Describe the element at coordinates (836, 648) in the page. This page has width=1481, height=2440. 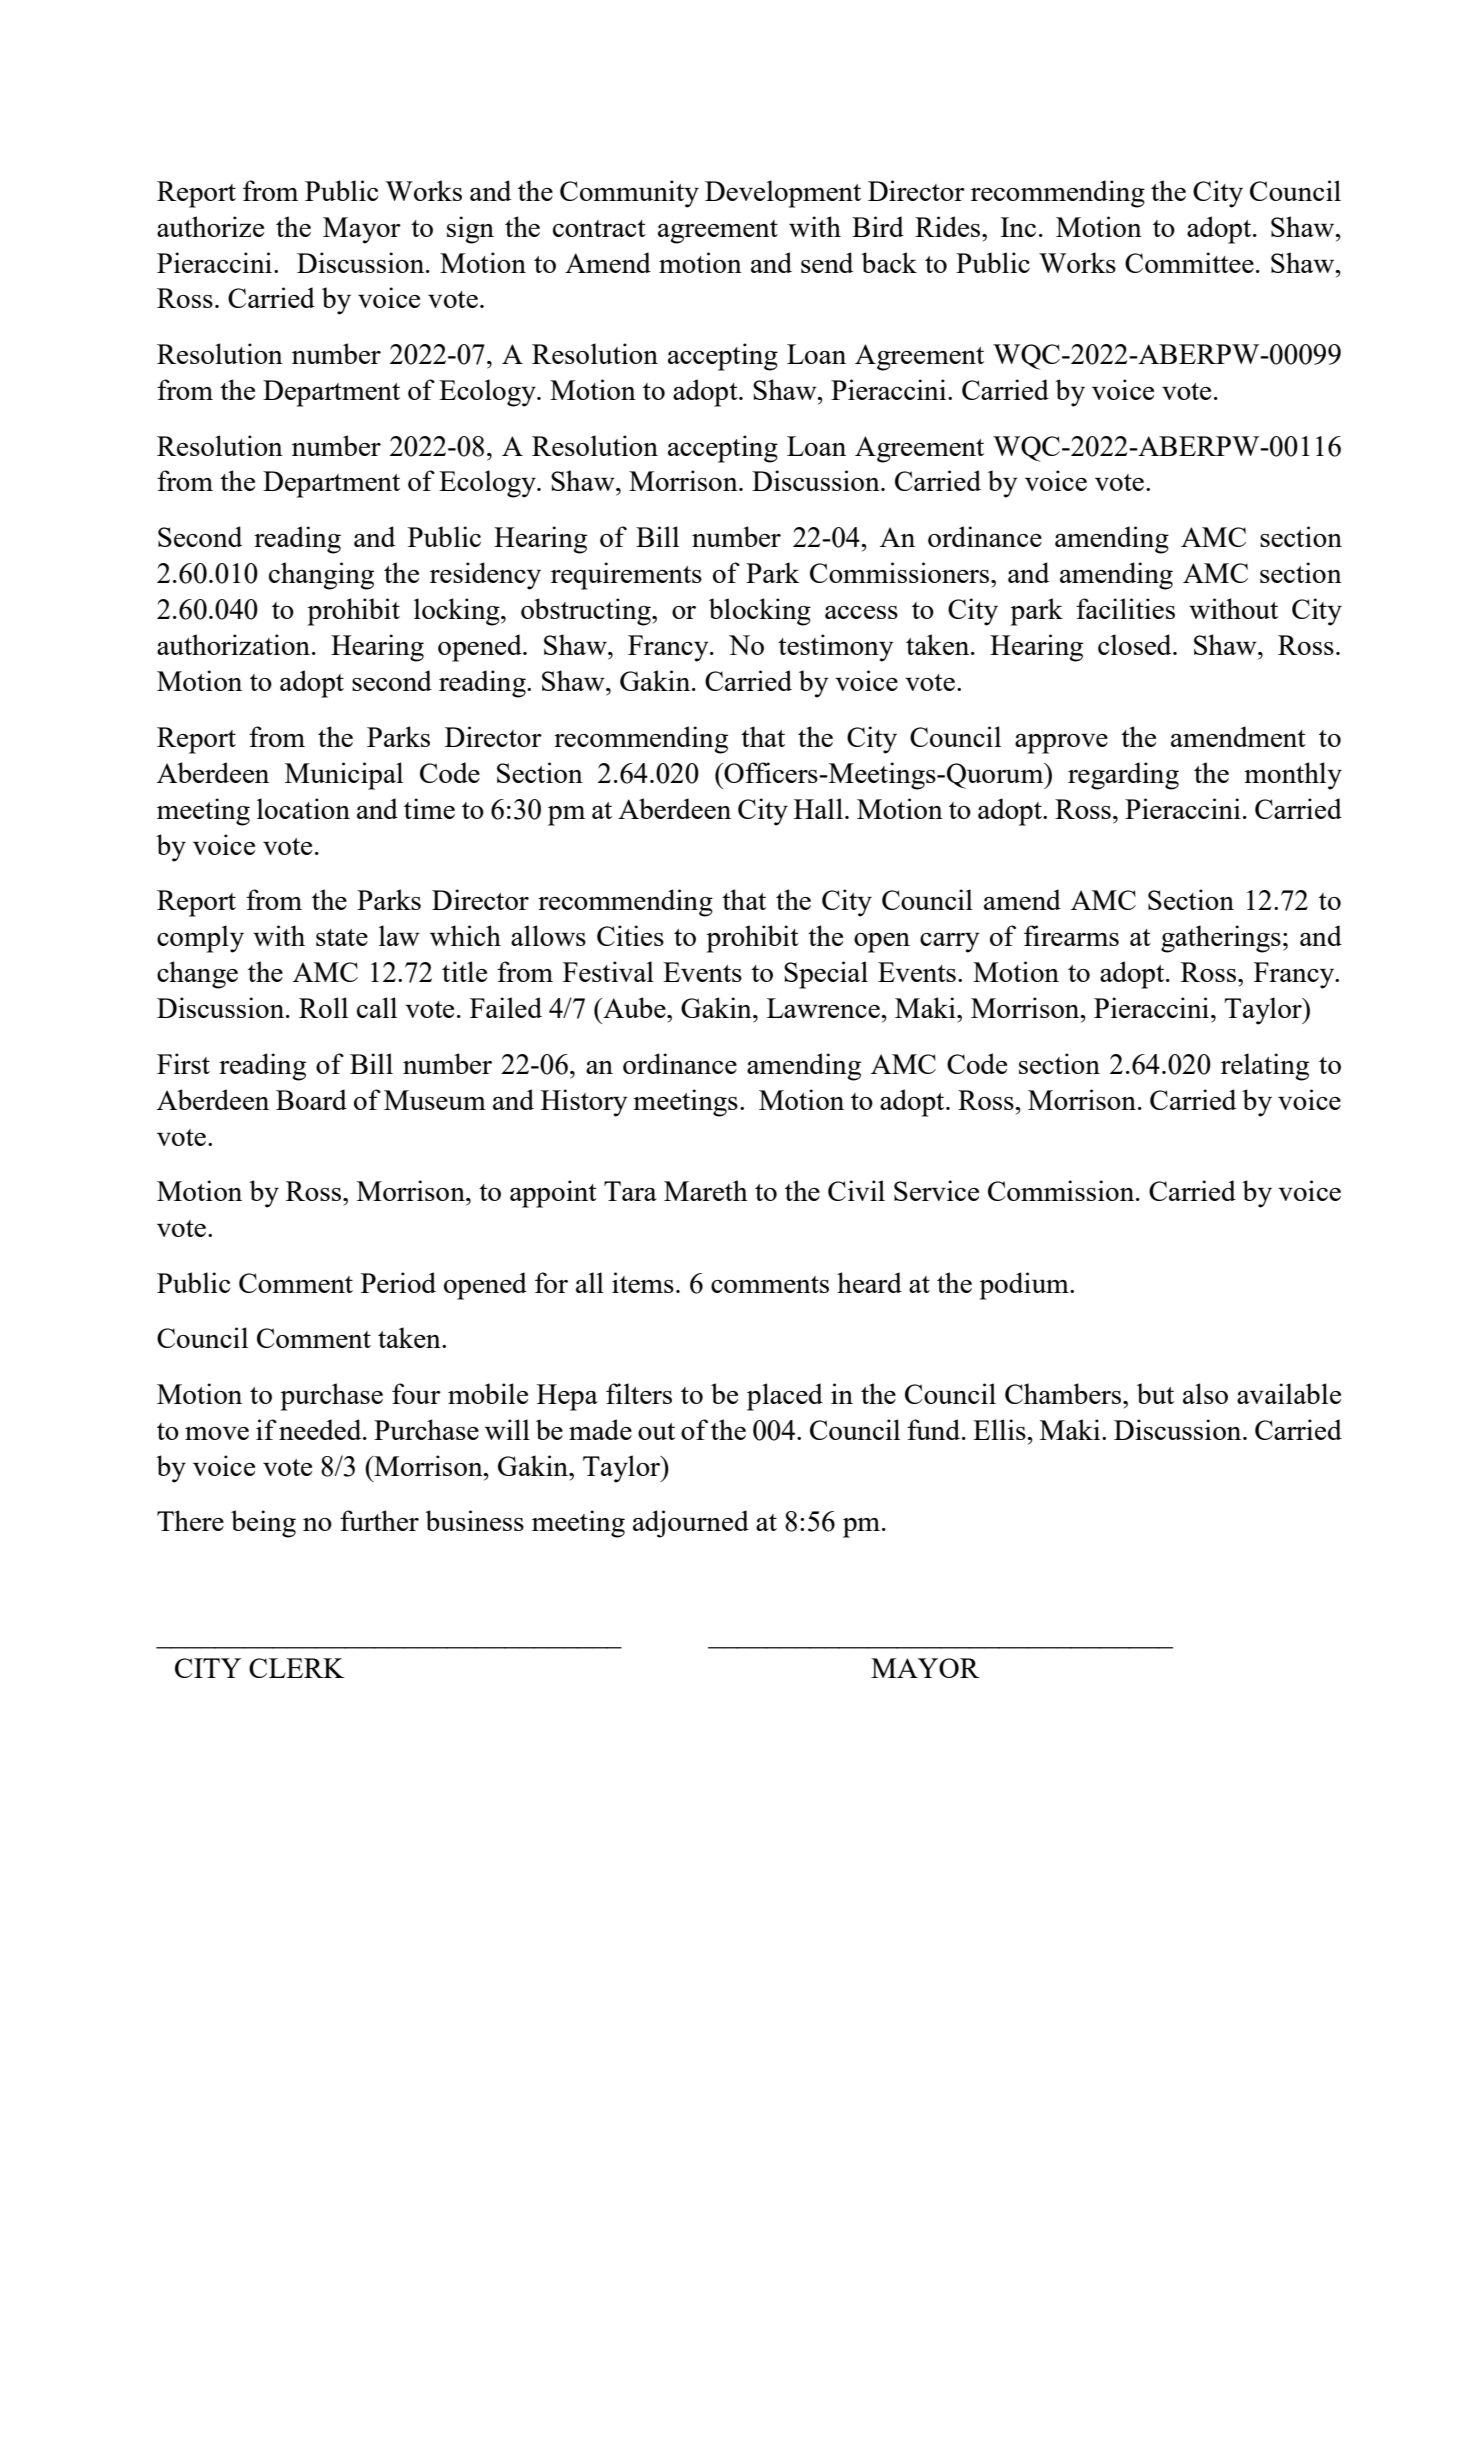
I see `testimony` at that location.
